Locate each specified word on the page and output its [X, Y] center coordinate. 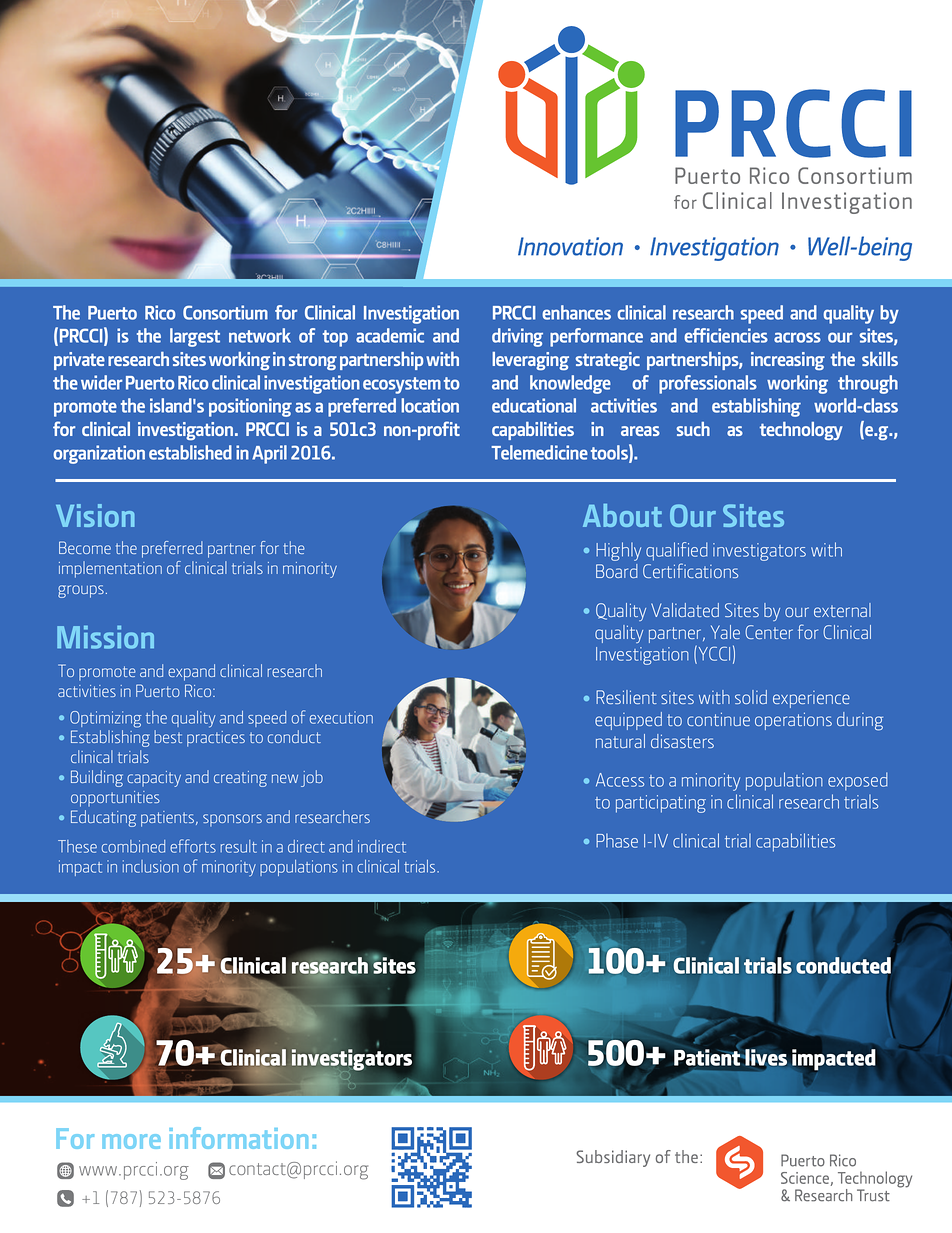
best [168, 736]
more [131, 1141]
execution [341, 717]
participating [661, 804]
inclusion [151, 866]
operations [793, 721]
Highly [618, 551]
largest [195, 337]
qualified [677, 551]
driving [517, 337]
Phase [617, 840]
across [797, 337]
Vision [95, 515]
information [238, 1138]
